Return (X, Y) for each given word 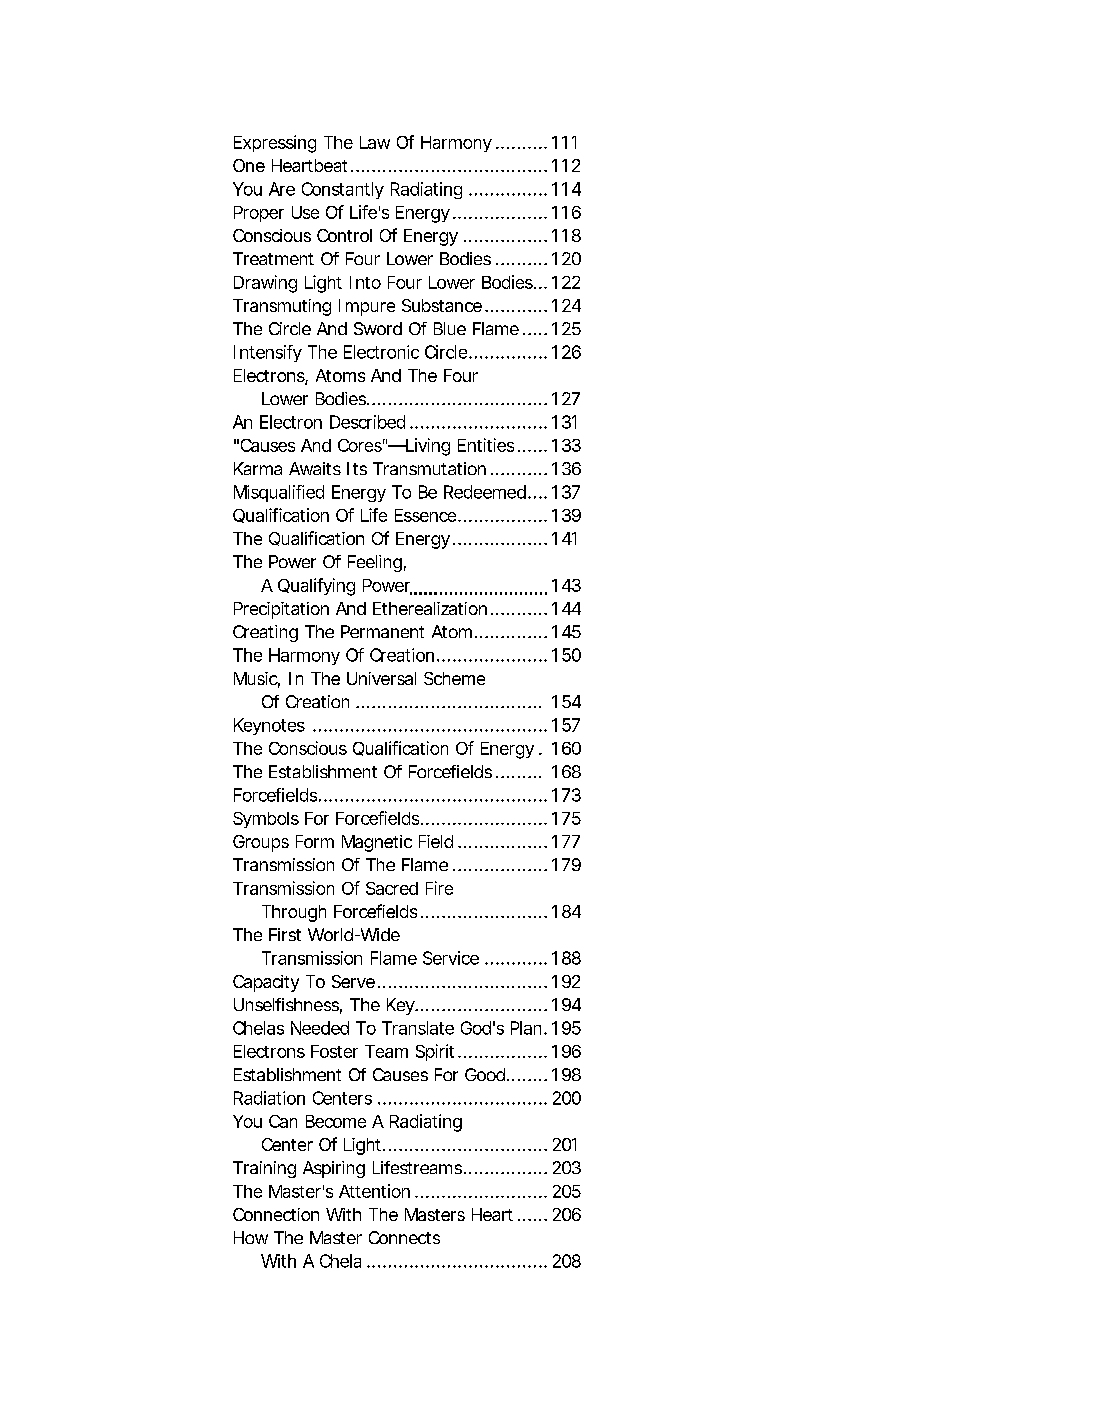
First (285, 934)
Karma (258, 468)
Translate (418, 1028)
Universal (381, 678)
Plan (526, 1028)
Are (282, 189)
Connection (276, 1214)
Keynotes (269, 726)
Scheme (454, 678)
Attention (374, 1191)
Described (367, 422)
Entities (486, 445)
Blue (450, 328)
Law (375, 142)
